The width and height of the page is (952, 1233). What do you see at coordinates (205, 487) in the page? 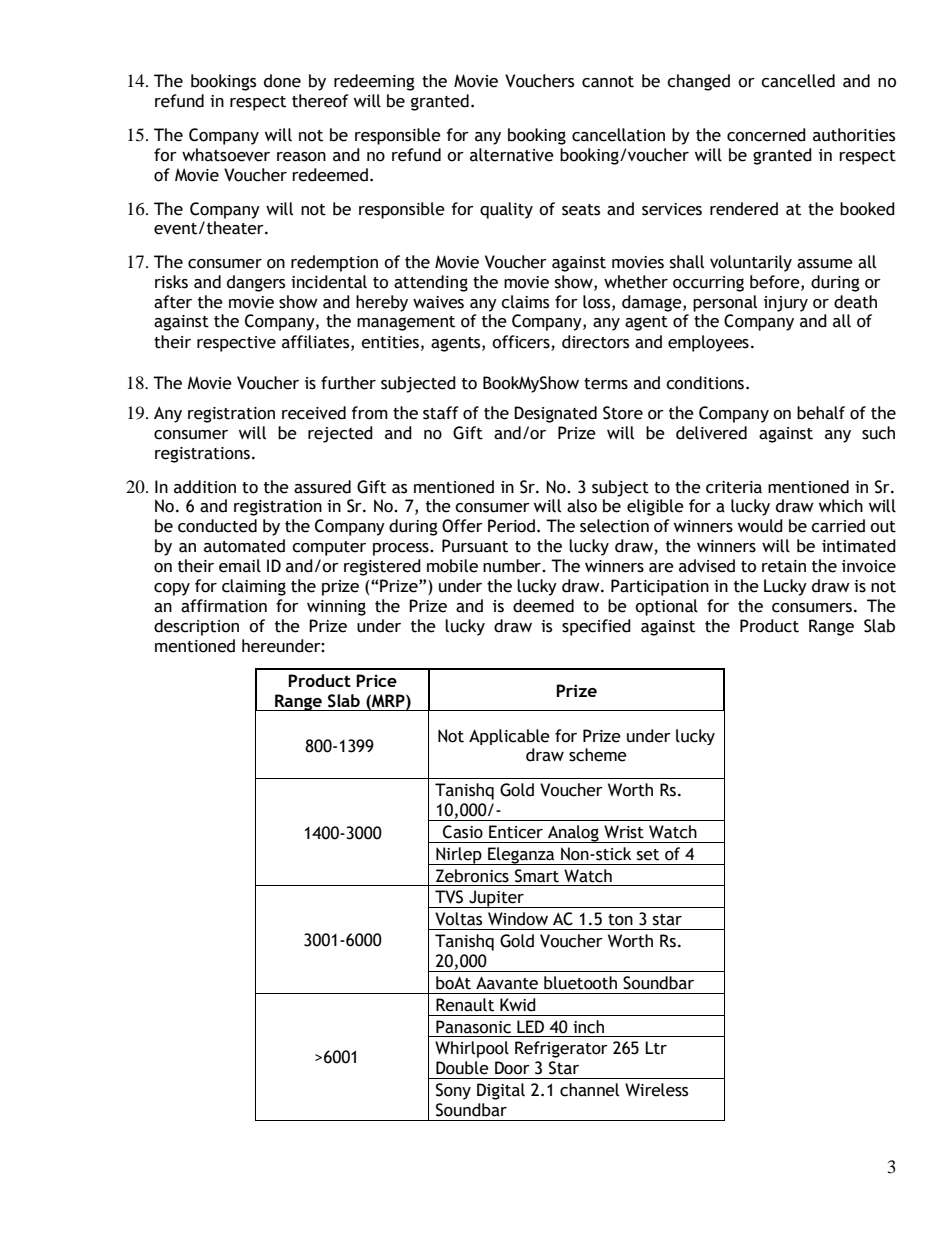
I see `addition` at bounding box center [205, 487].
